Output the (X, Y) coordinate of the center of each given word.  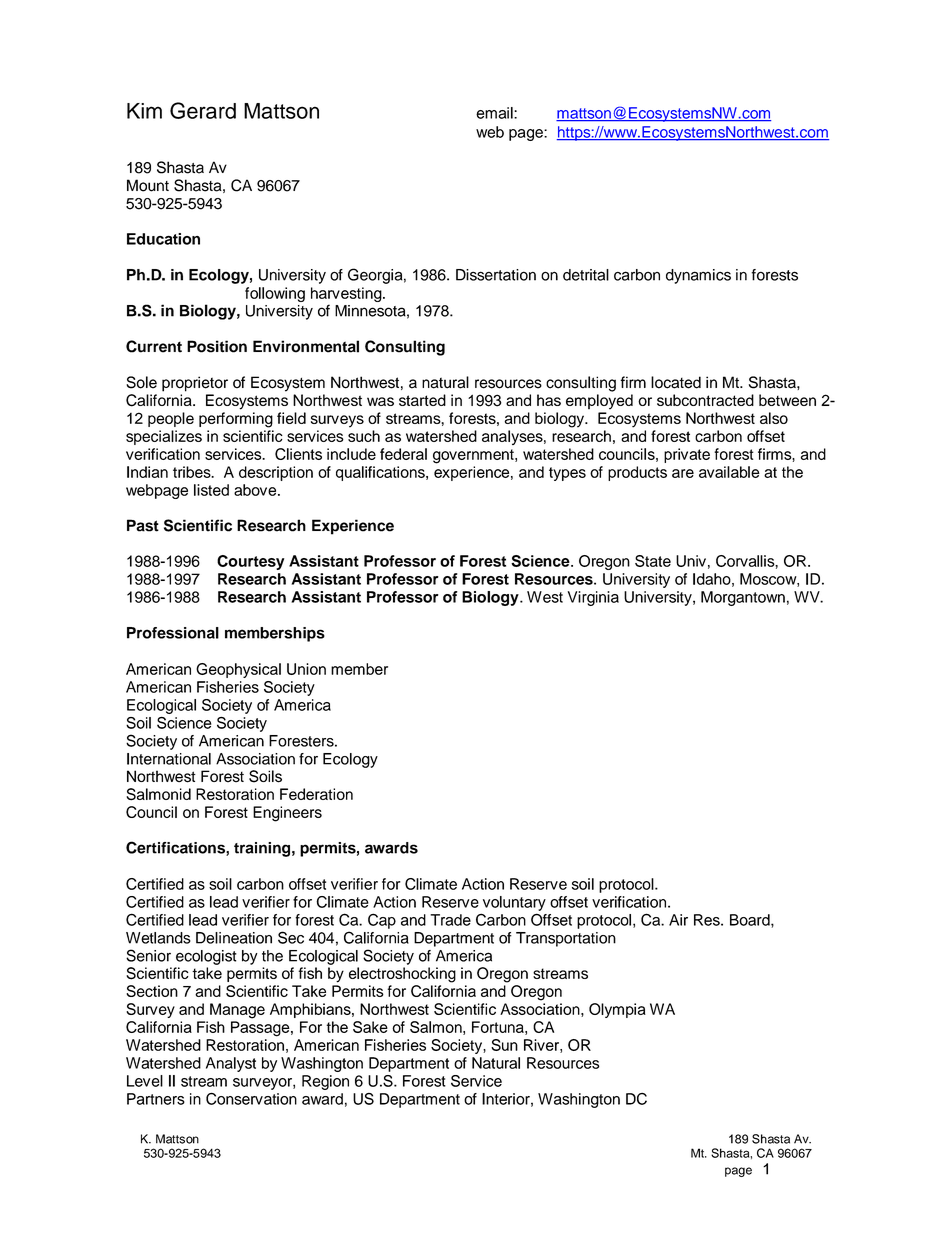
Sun (504, 1045)
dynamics (698, 276)
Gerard (203, 110)
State (653, 561)
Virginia (593, 598)
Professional (173, 633)
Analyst (231, 1064)
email (495, 113)
